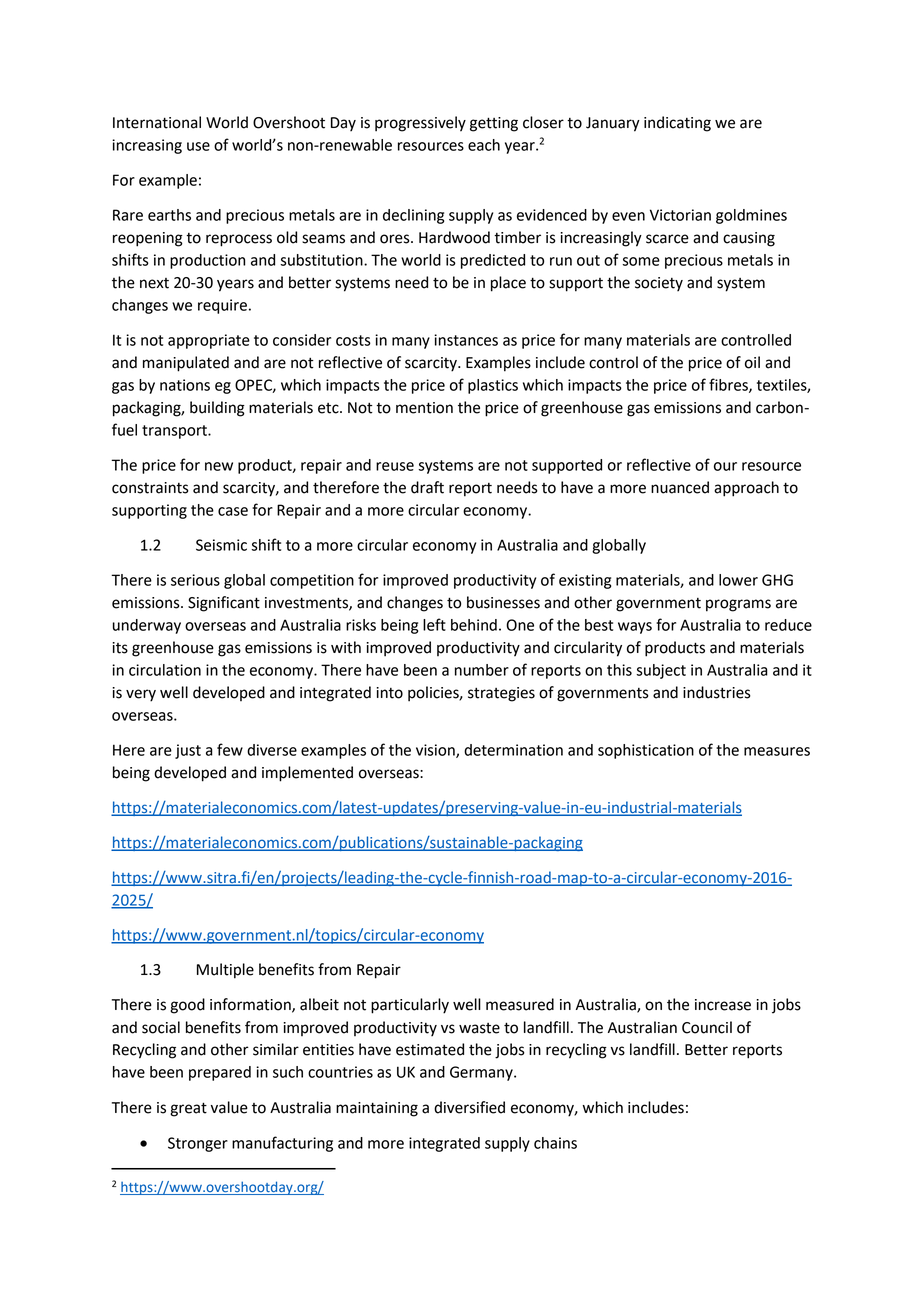  Describe the element at coordinates (729, 385) in the image. I see `fibres` at that location.
